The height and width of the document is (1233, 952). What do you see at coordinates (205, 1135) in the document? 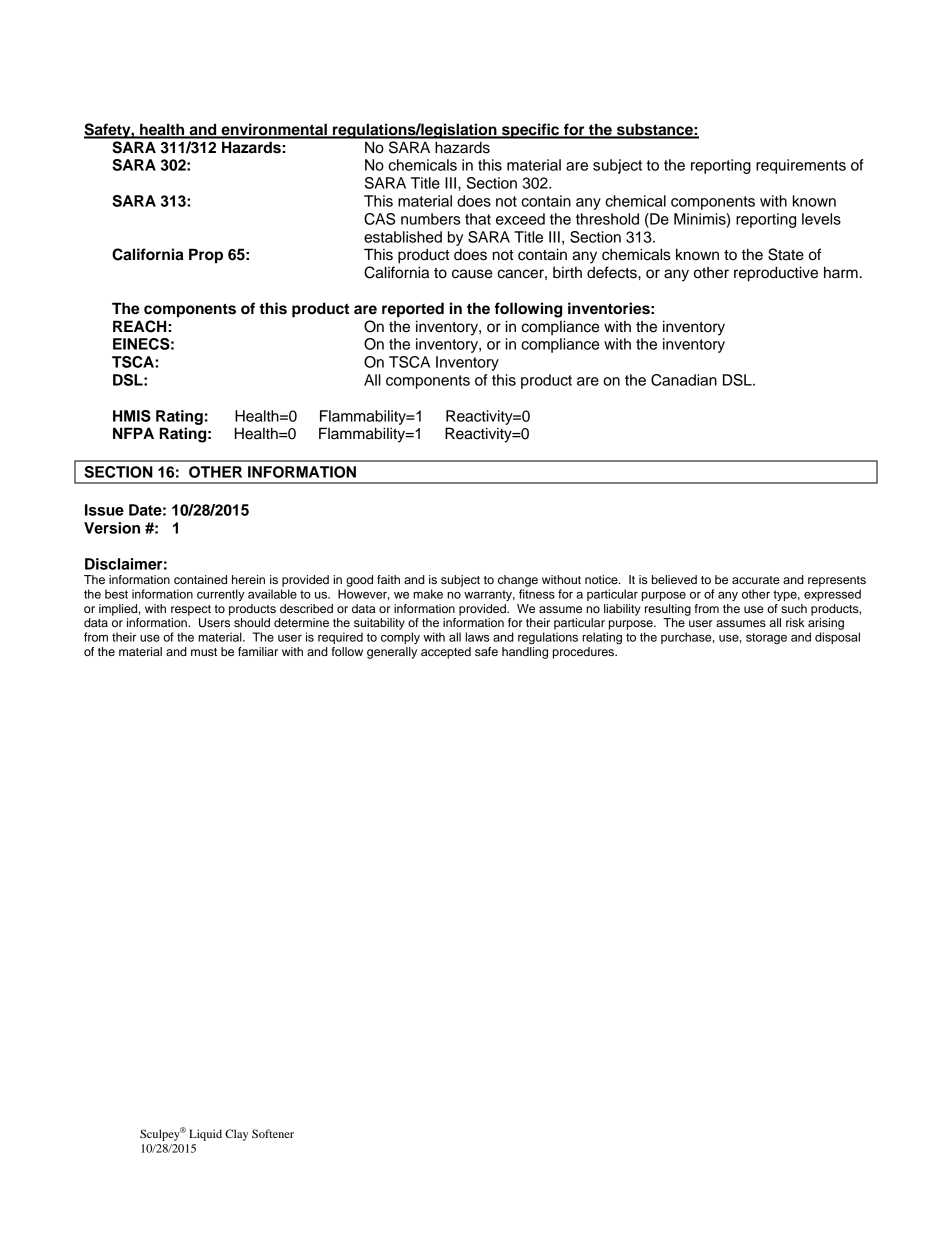
I see `Liquid` at bounding box center [205, 1135].
